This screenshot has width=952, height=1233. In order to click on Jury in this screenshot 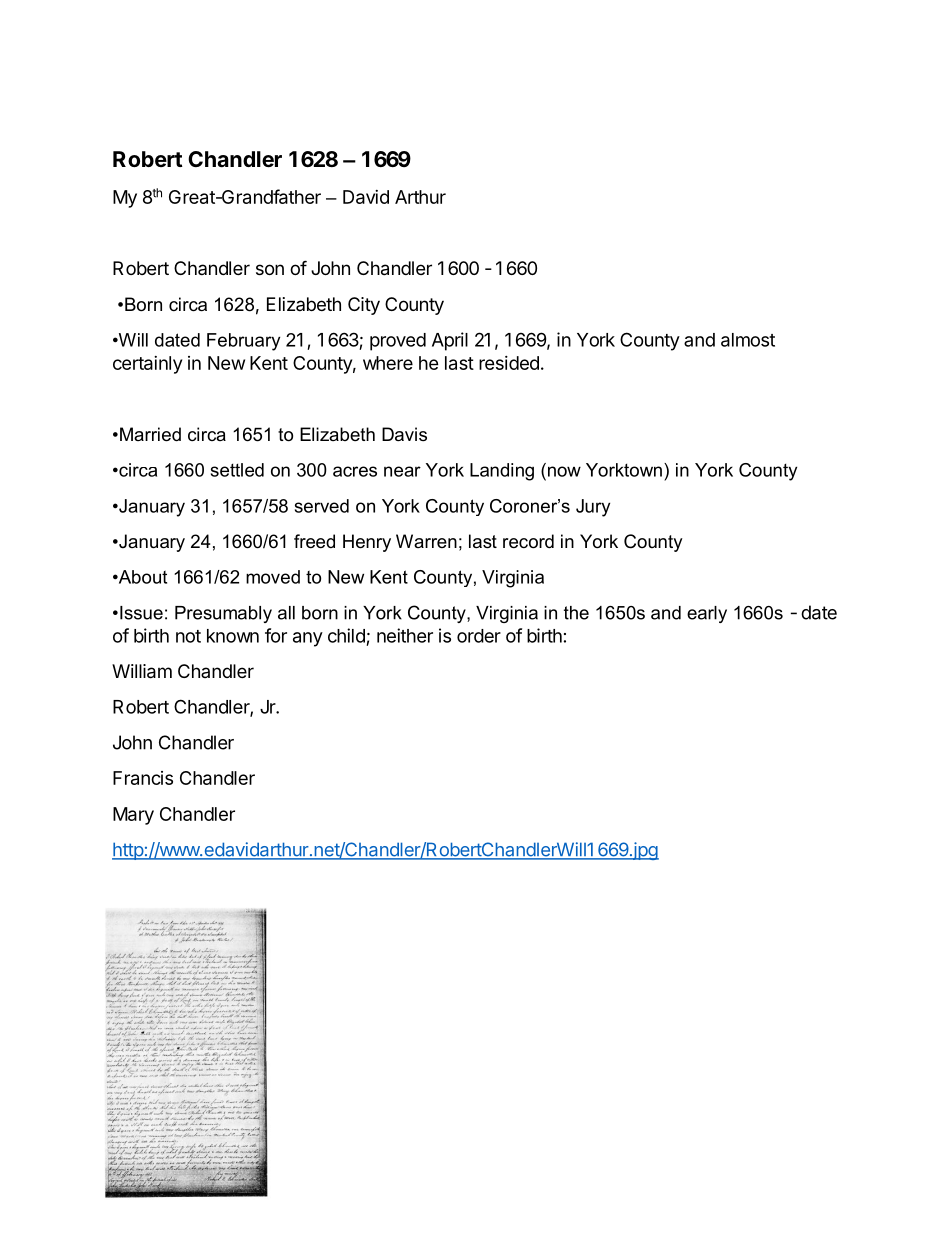, I will do `click(593, 508)`.
